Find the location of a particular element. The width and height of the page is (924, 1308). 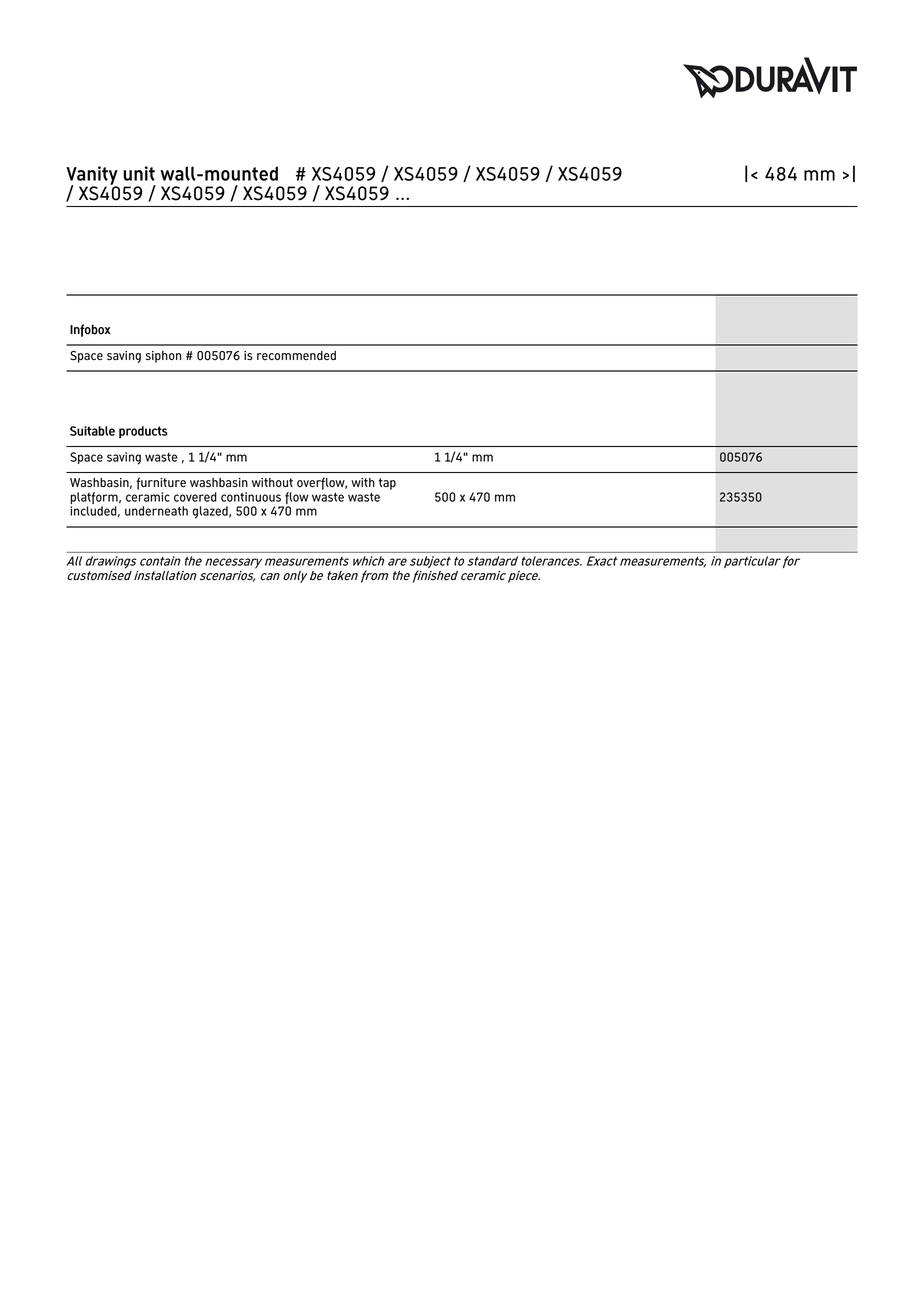

recommended is located at coordinates (296, 356).
